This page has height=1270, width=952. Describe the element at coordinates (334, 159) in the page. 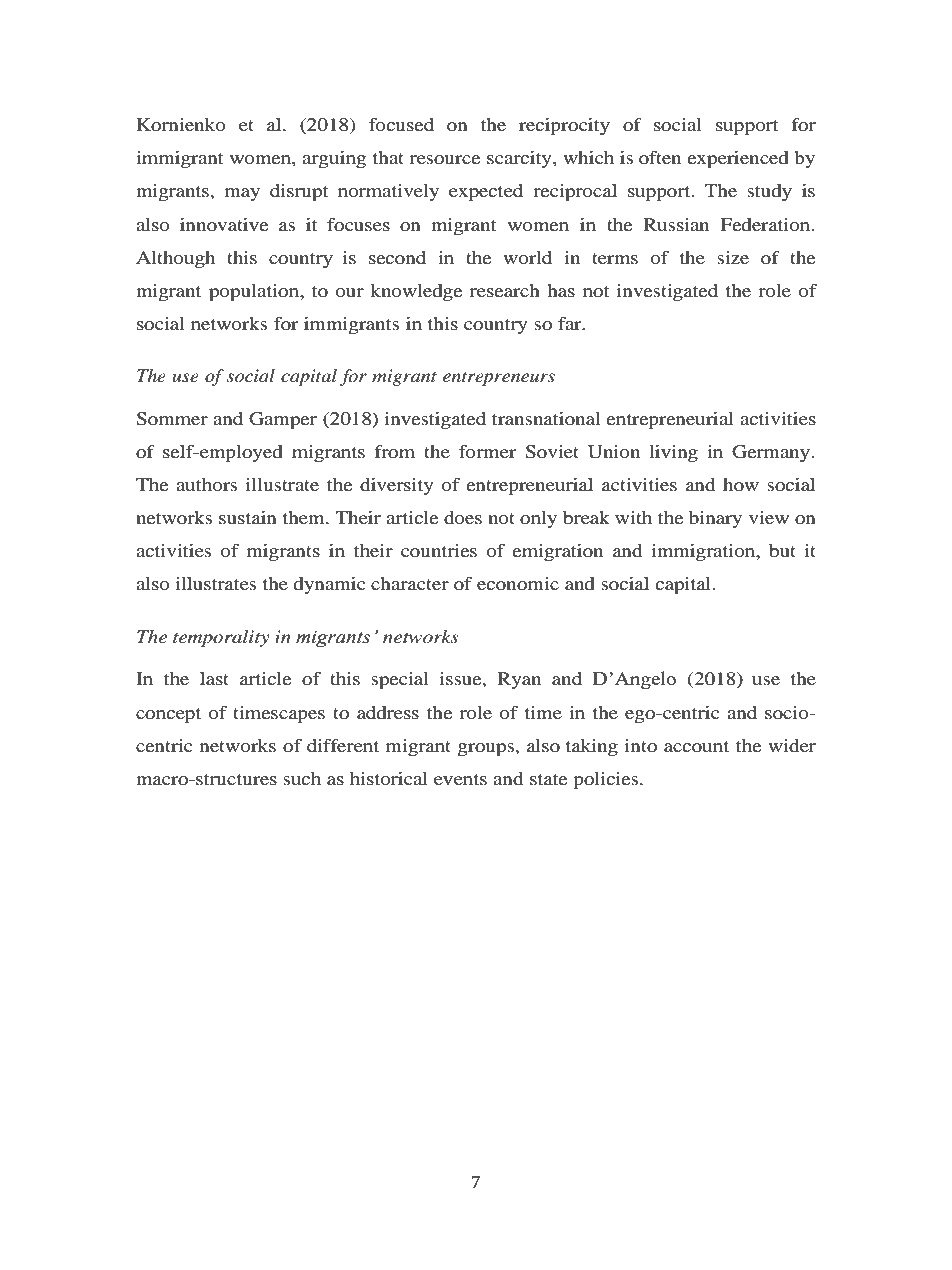

I see `arguing` at that location.
